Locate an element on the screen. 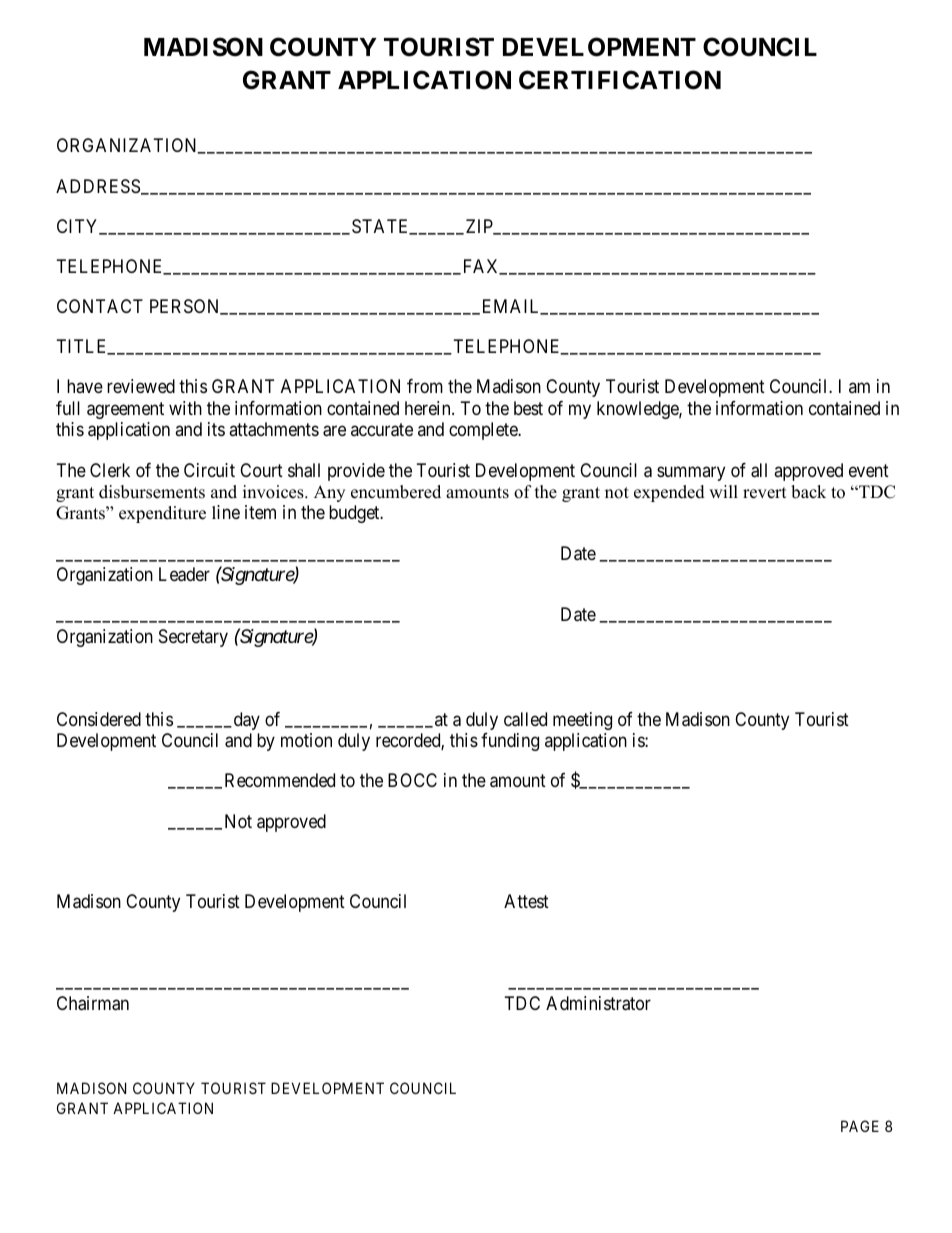  best is located at coordinates (528, 408).
